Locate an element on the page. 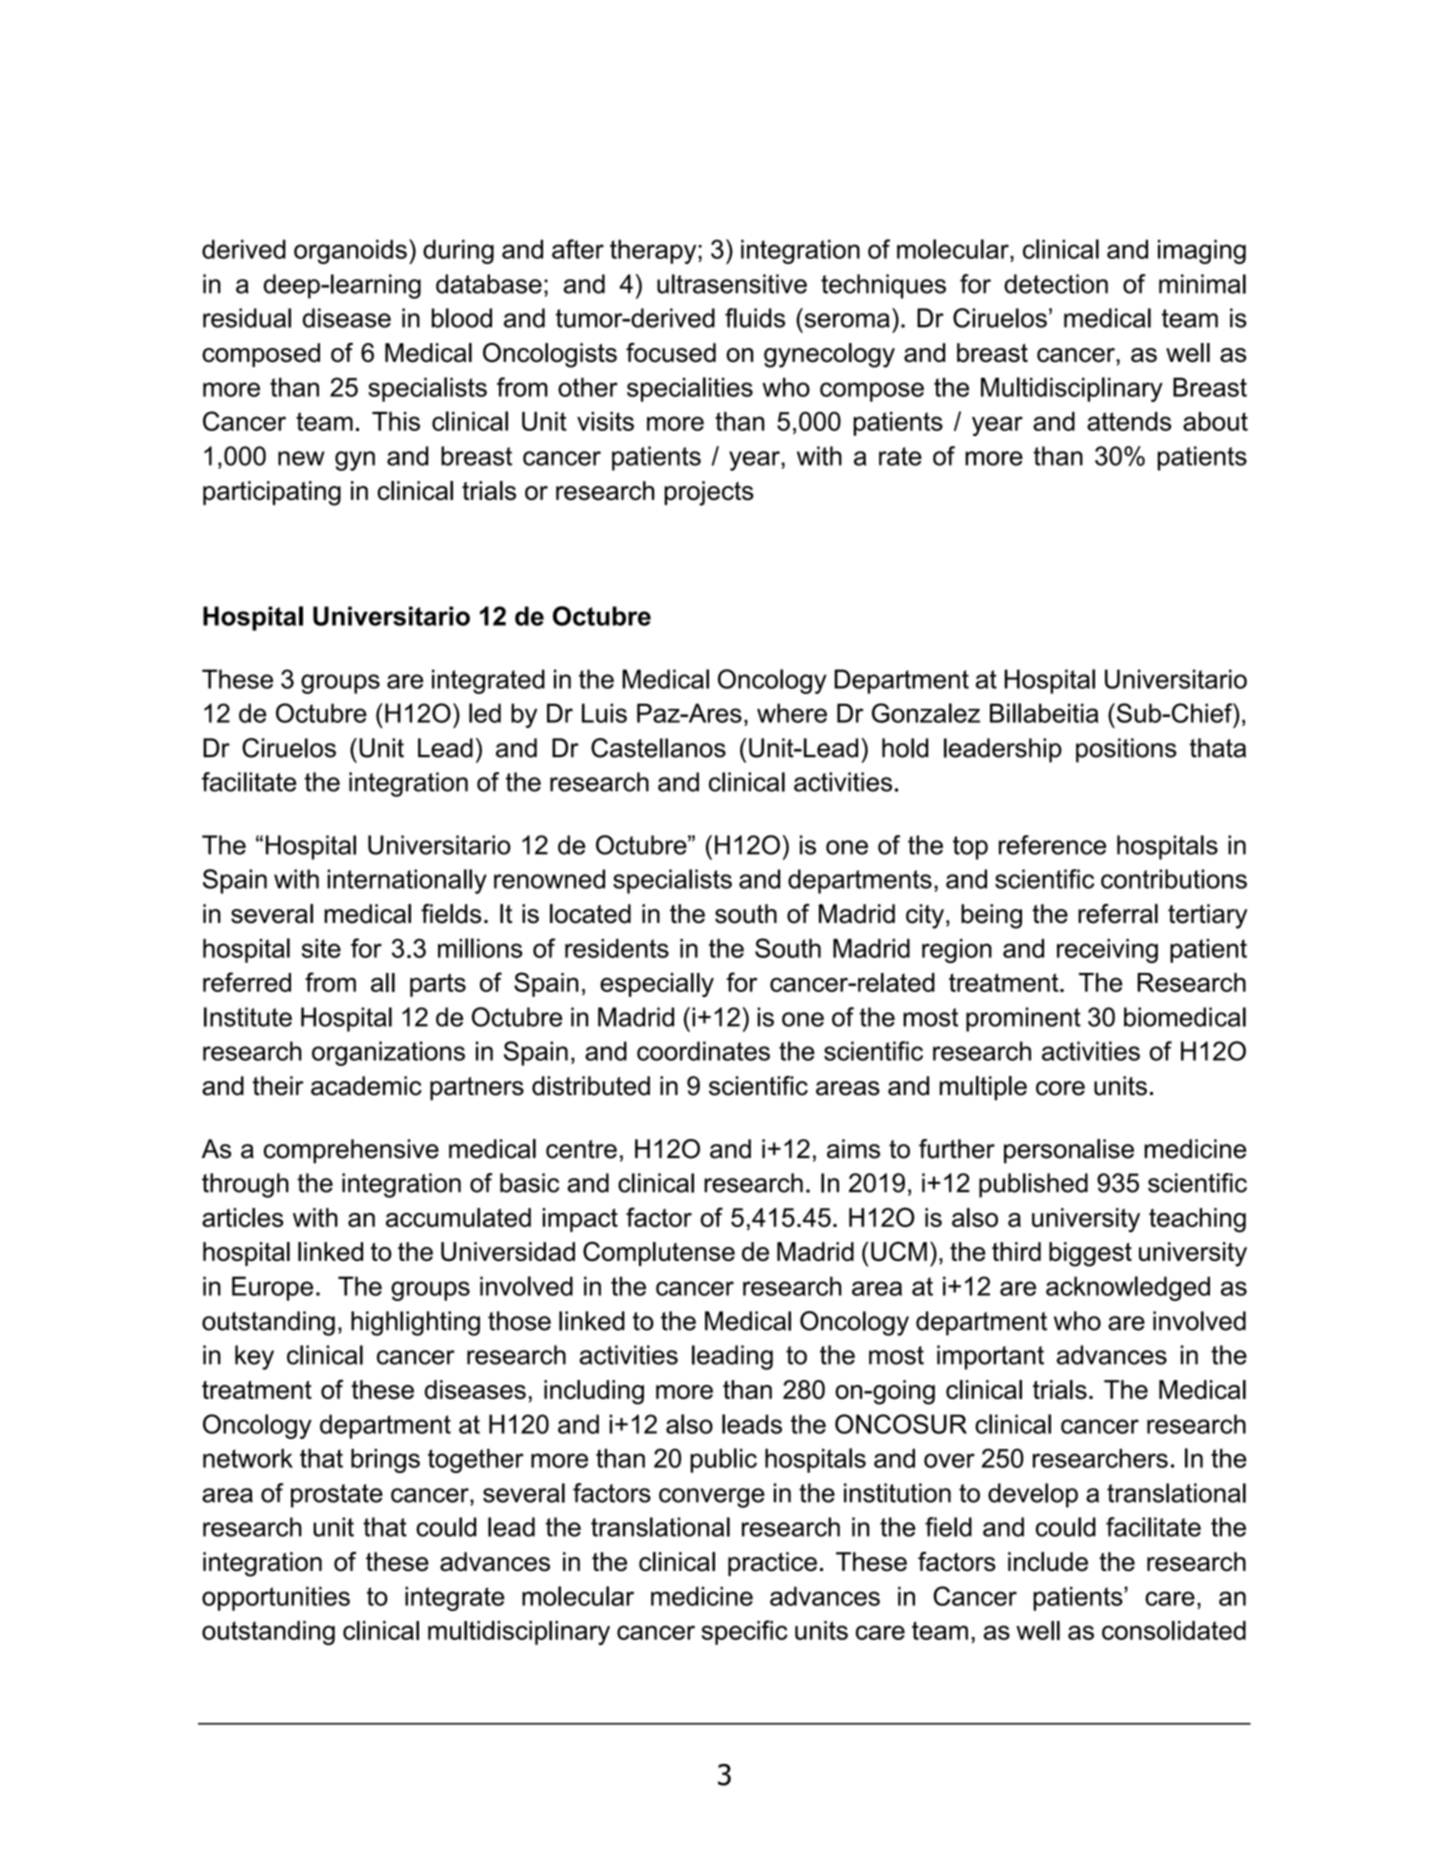 This image has height=1874, width=1448. include is located at coordinates (1048, 1562).
